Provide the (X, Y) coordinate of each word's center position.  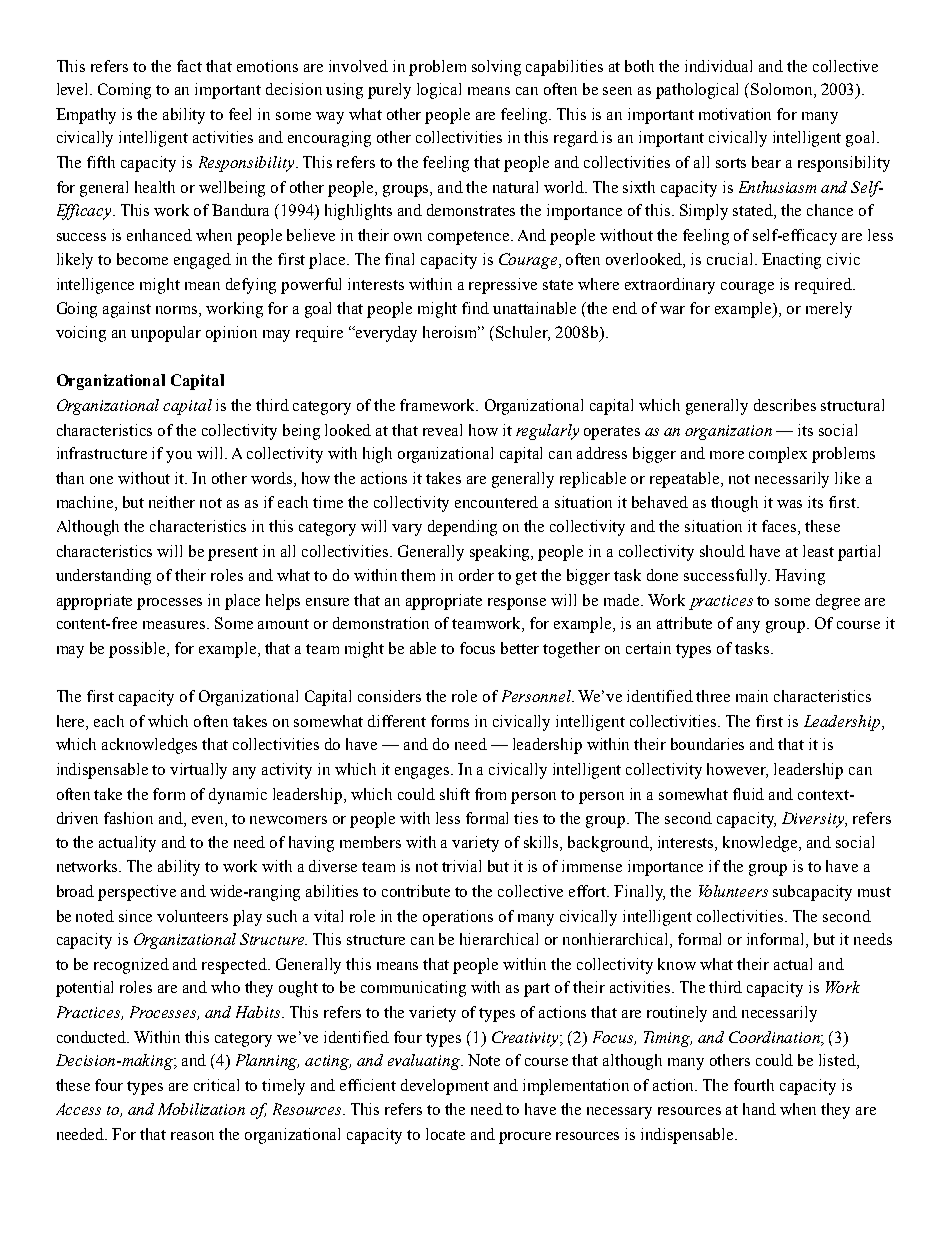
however (737, 770)
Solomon (783, 90)
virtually (198, 771)
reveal (442, 430)
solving (496, 68)
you (179, 457)
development (445, 1087)
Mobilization (201, 1109)
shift (455, 794)
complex (778, 455)
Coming (124, 91)
